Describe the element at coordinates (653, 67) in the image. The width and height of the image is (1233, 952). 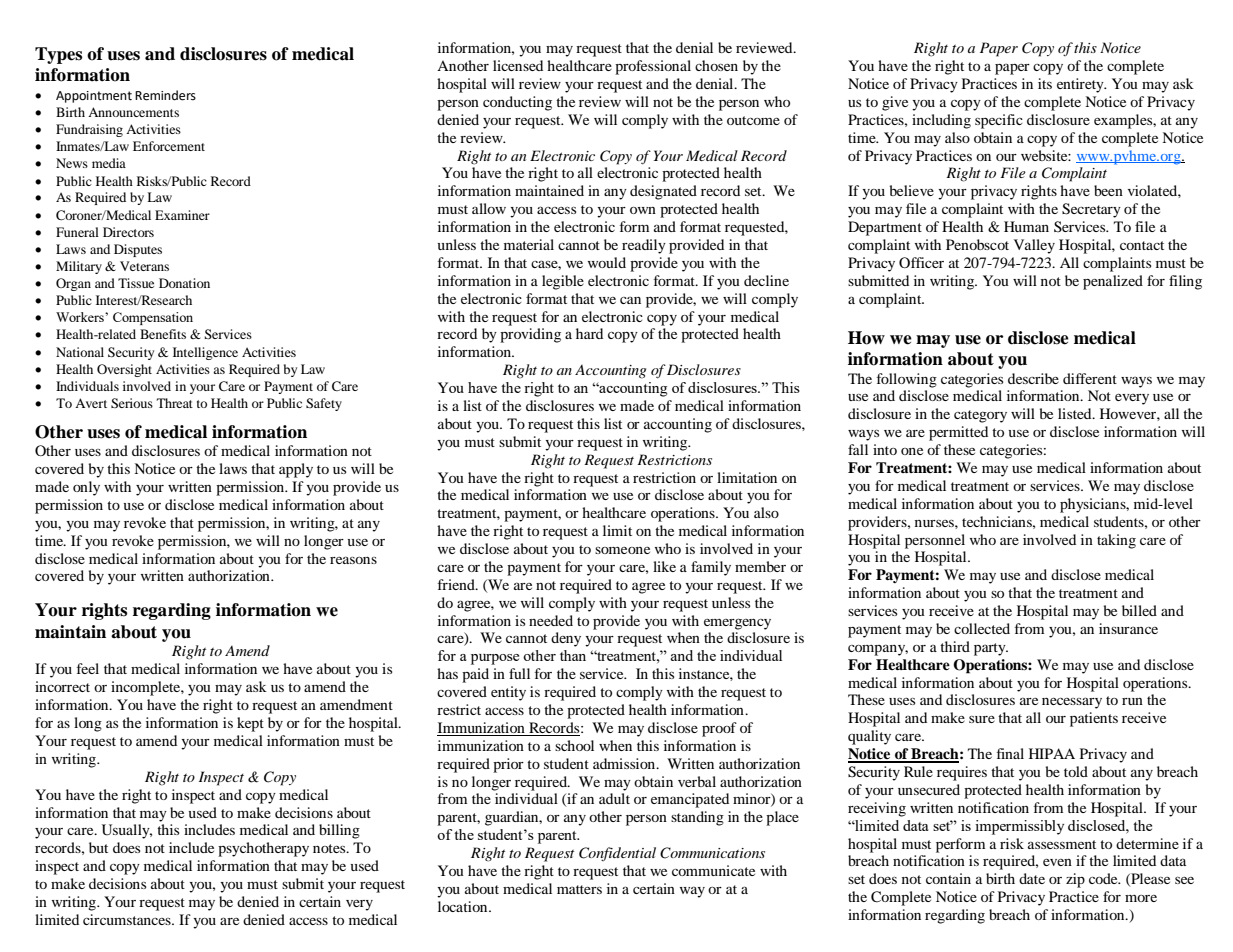
I see `professional` at that location.
